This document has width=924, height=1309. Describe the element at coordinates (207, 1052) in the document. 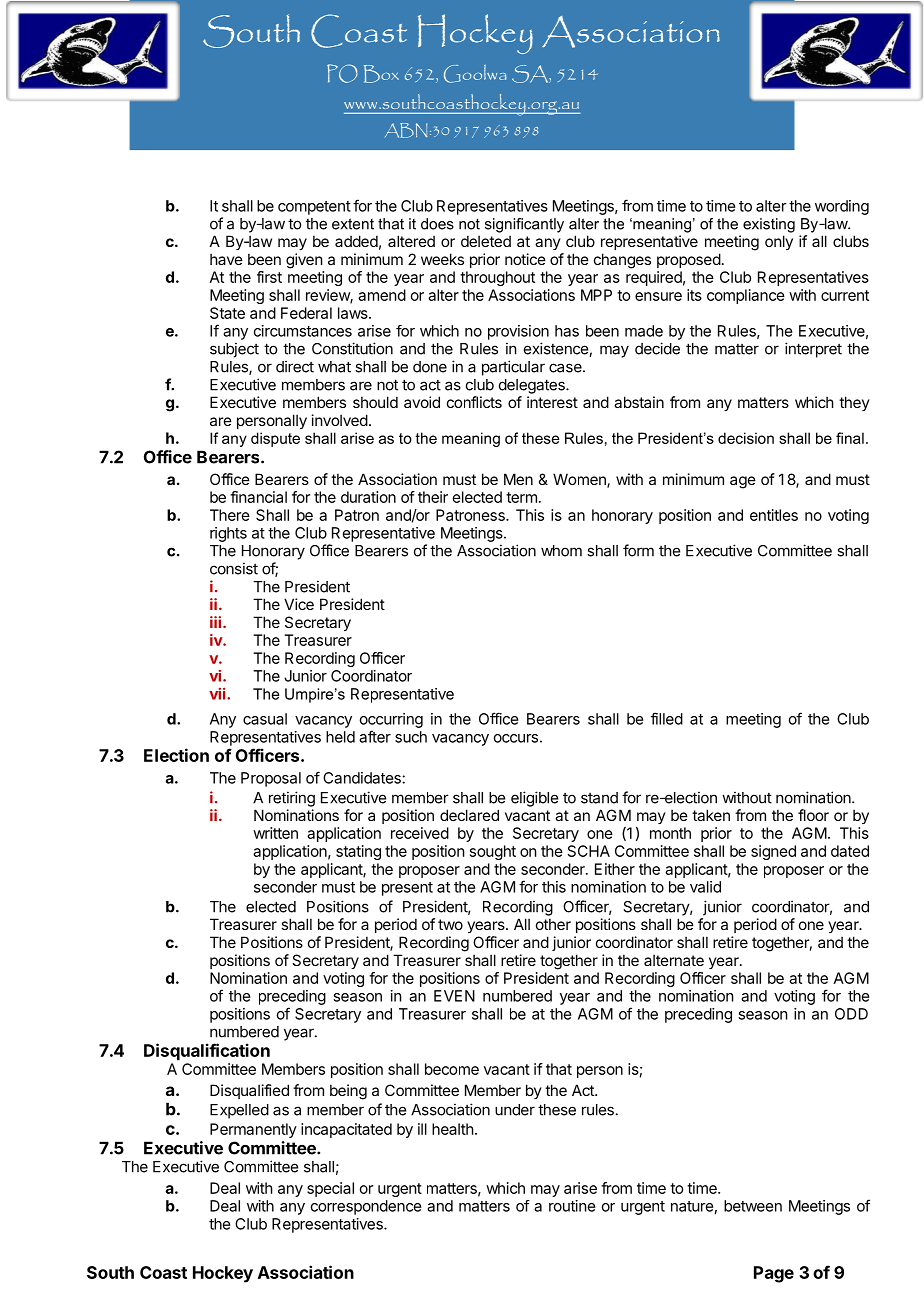

I see `Disqualification` at that location.
